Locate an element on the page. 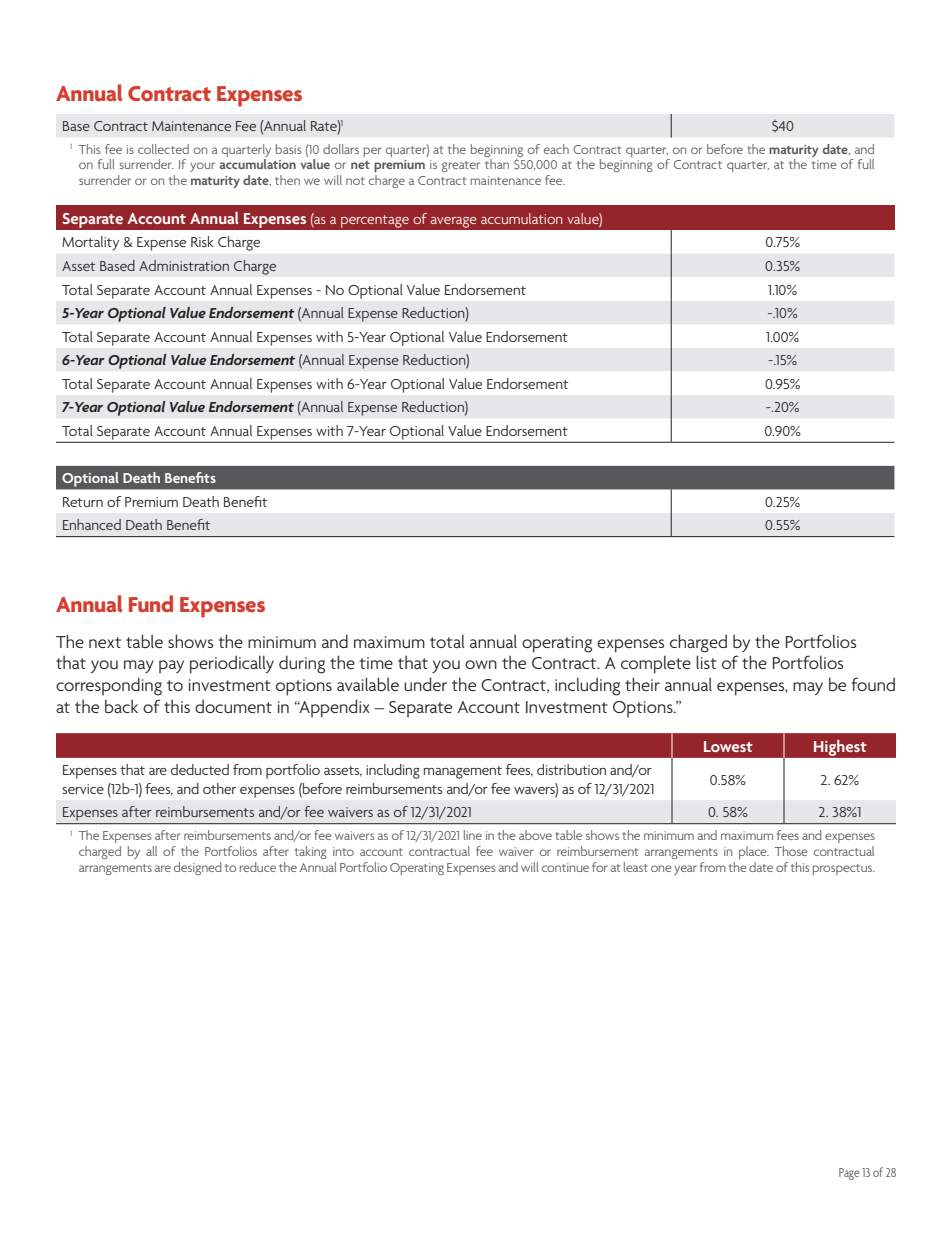 The width and height of the image is (952, 1233). reduce is located at coordinates (258, 867).
